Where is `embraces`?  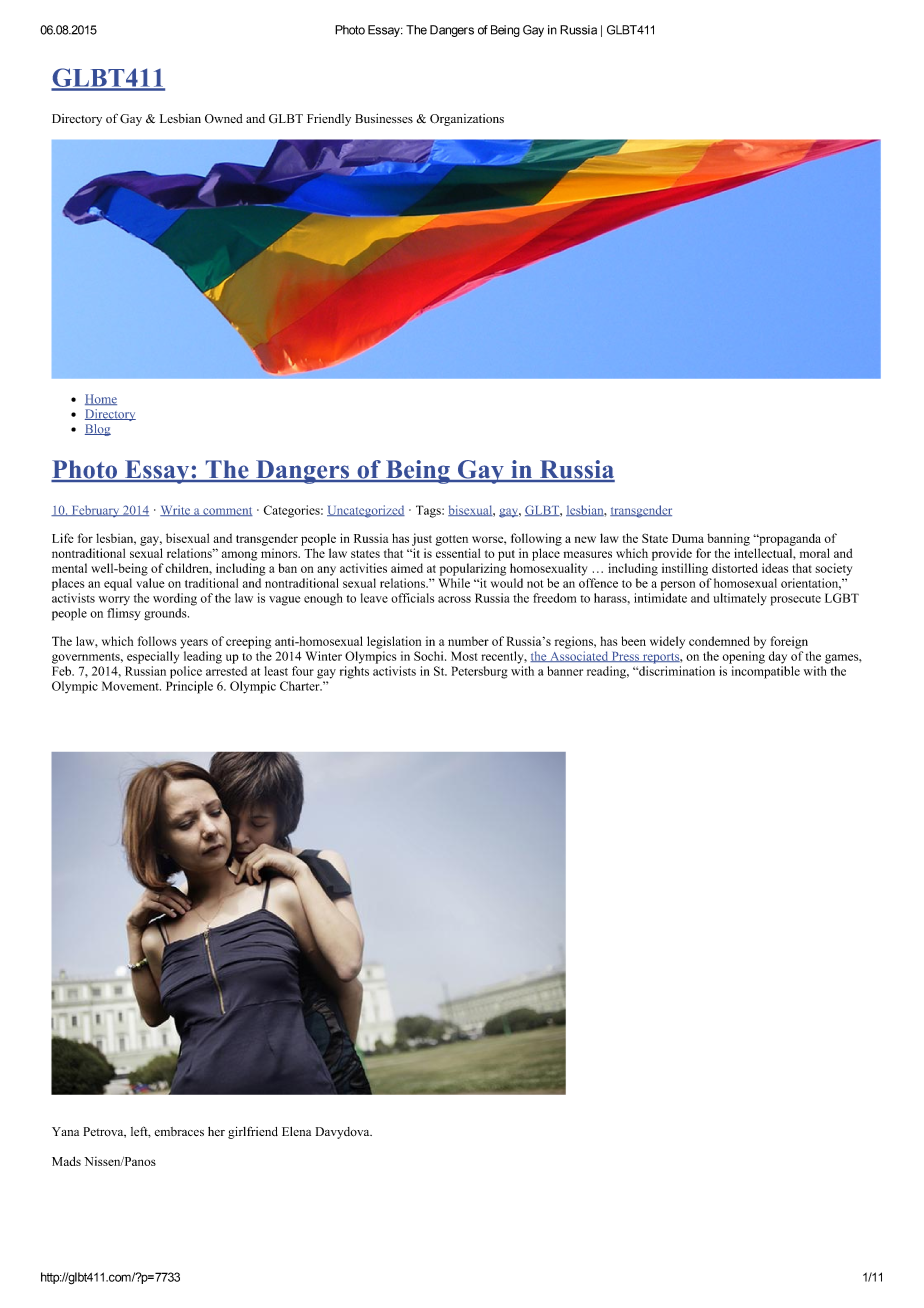
embraces is located at coordinates (179, 1131).
